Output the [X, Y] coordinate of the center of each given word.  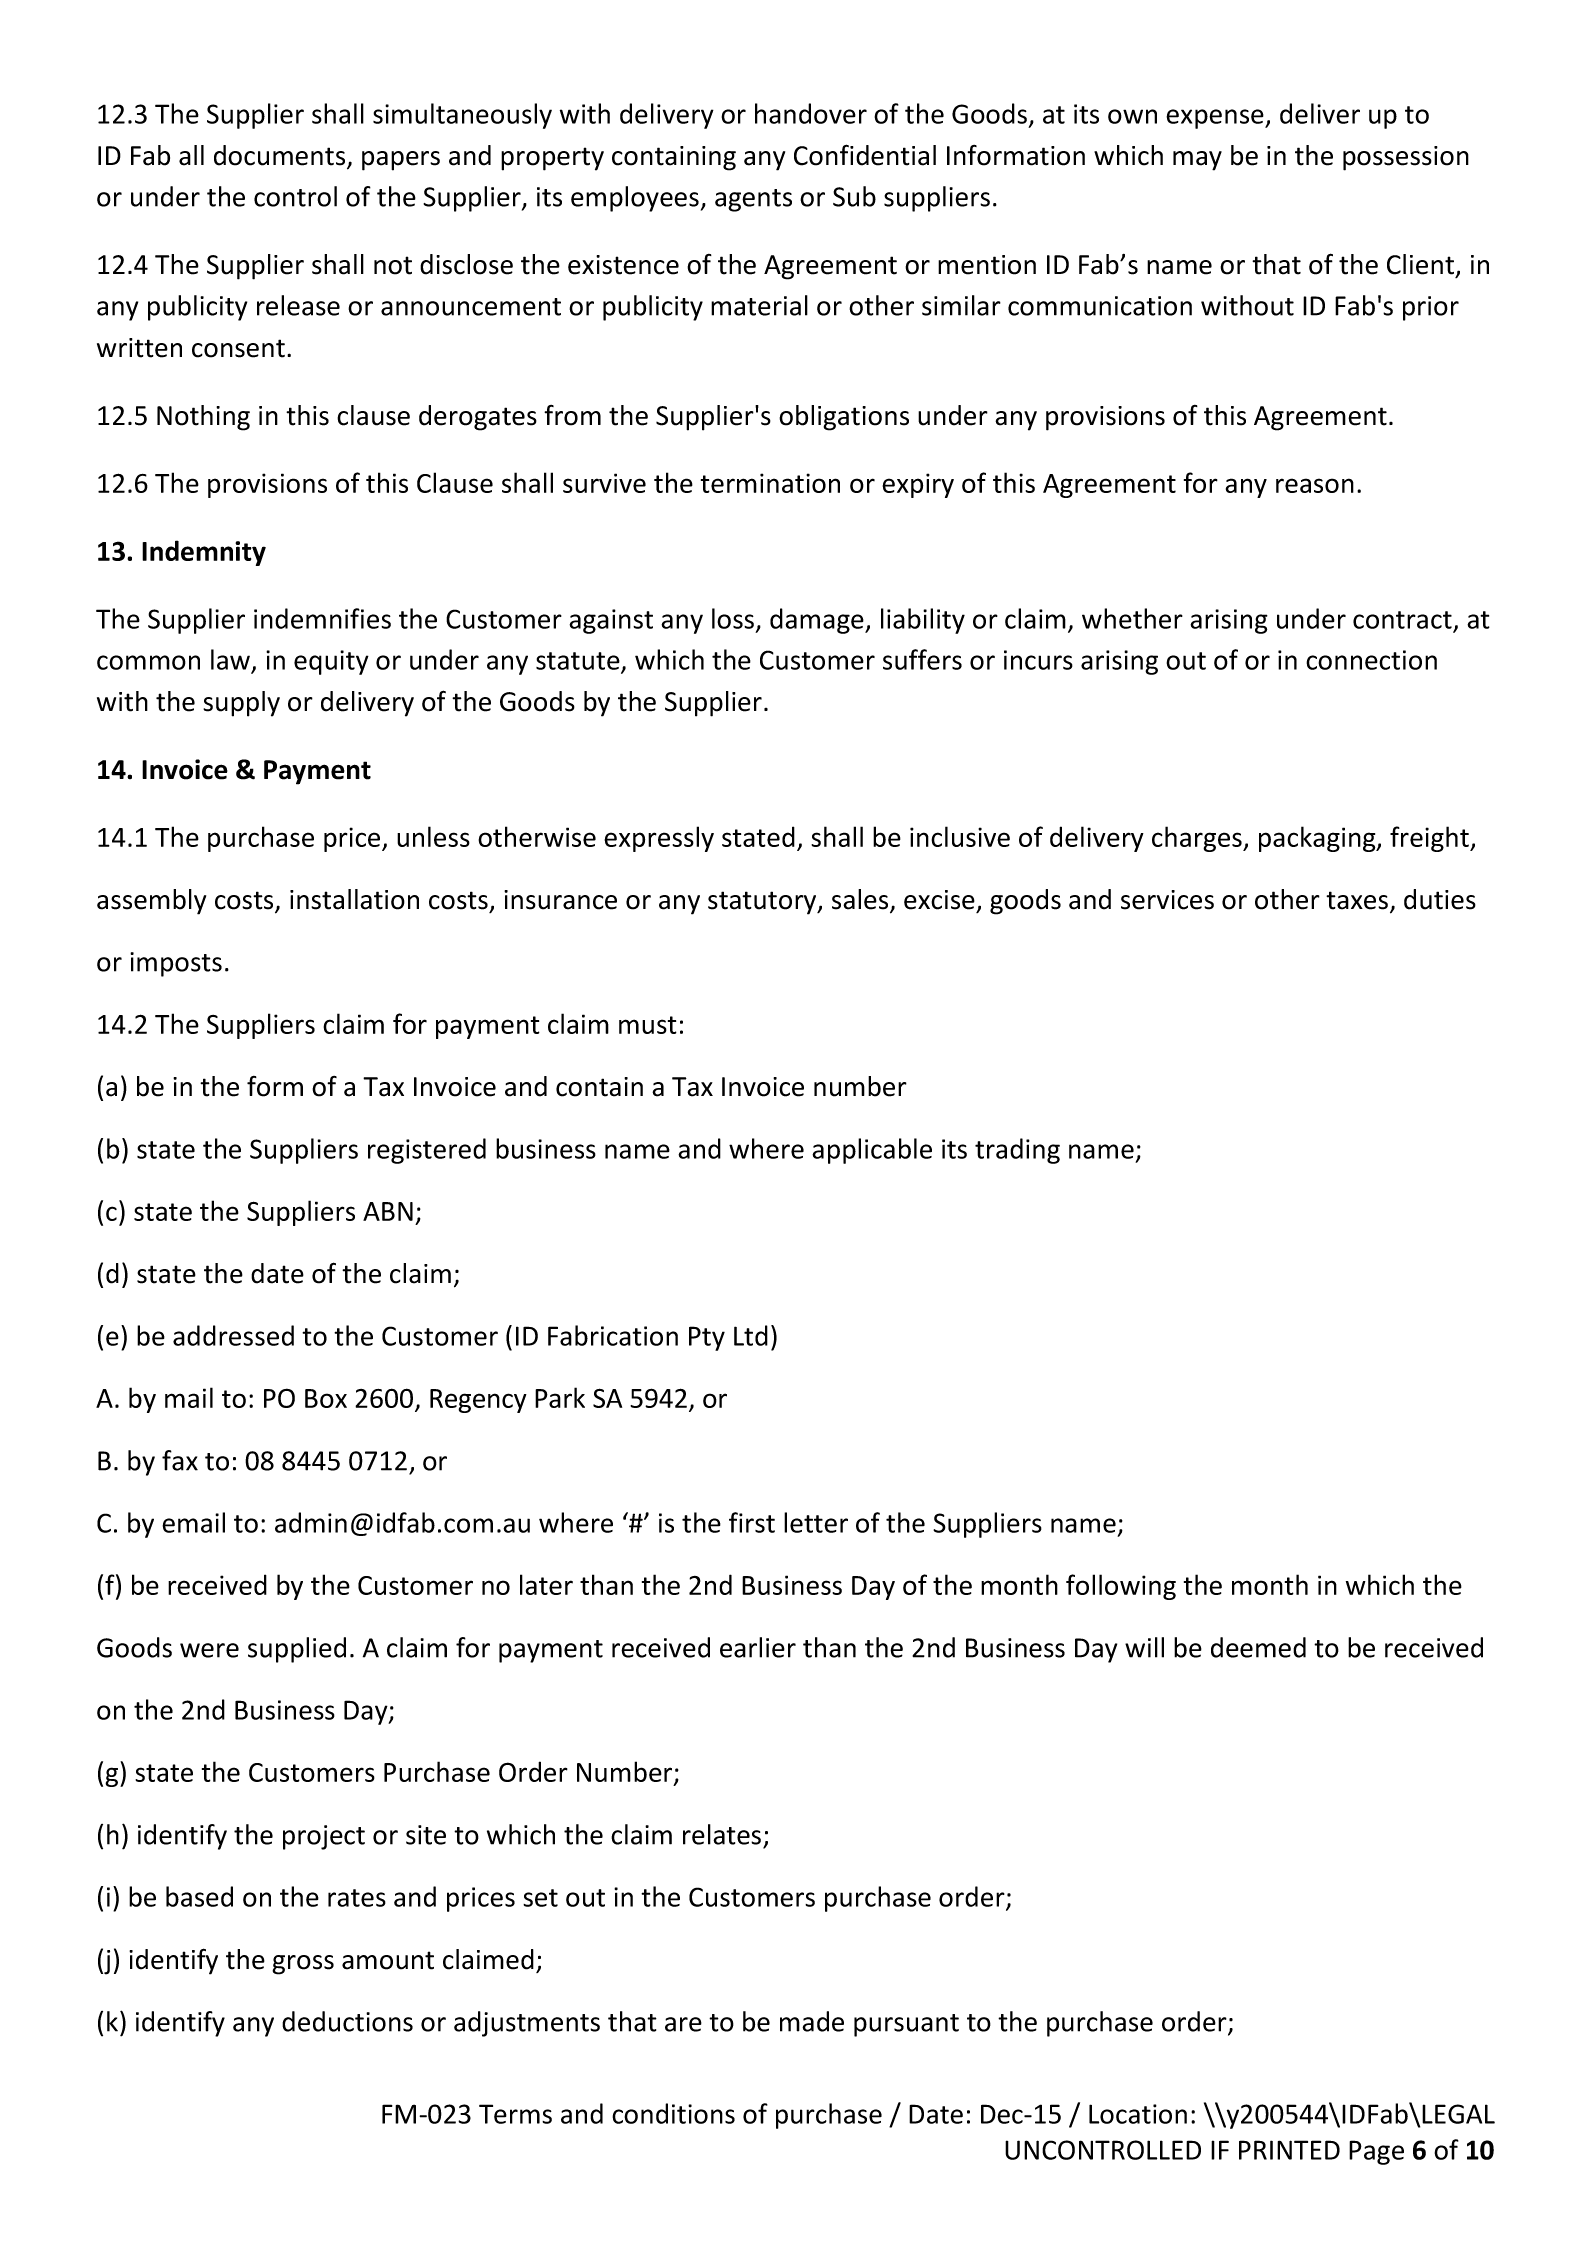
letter [816, 1522]
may [1197, 161]
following [1121, 1587]
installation [354, 899]
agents [753, 200]
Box [326, 1398]
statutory [763, 903]
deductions [347, 2021]
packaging [1318, 839]
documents [281, 156]
